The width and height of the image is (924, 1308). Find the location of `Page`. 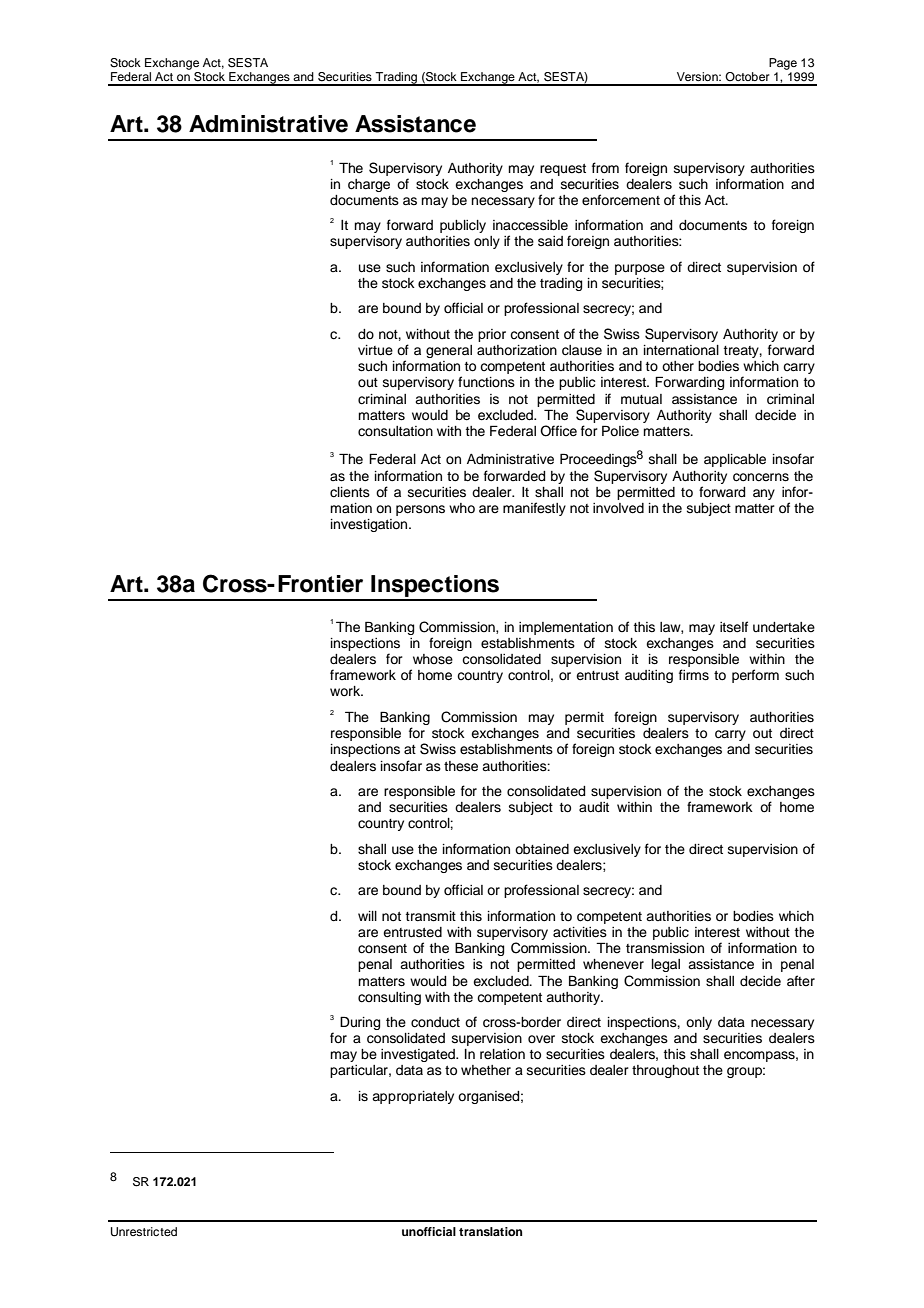

Page is located at coordinates (783, 64).
